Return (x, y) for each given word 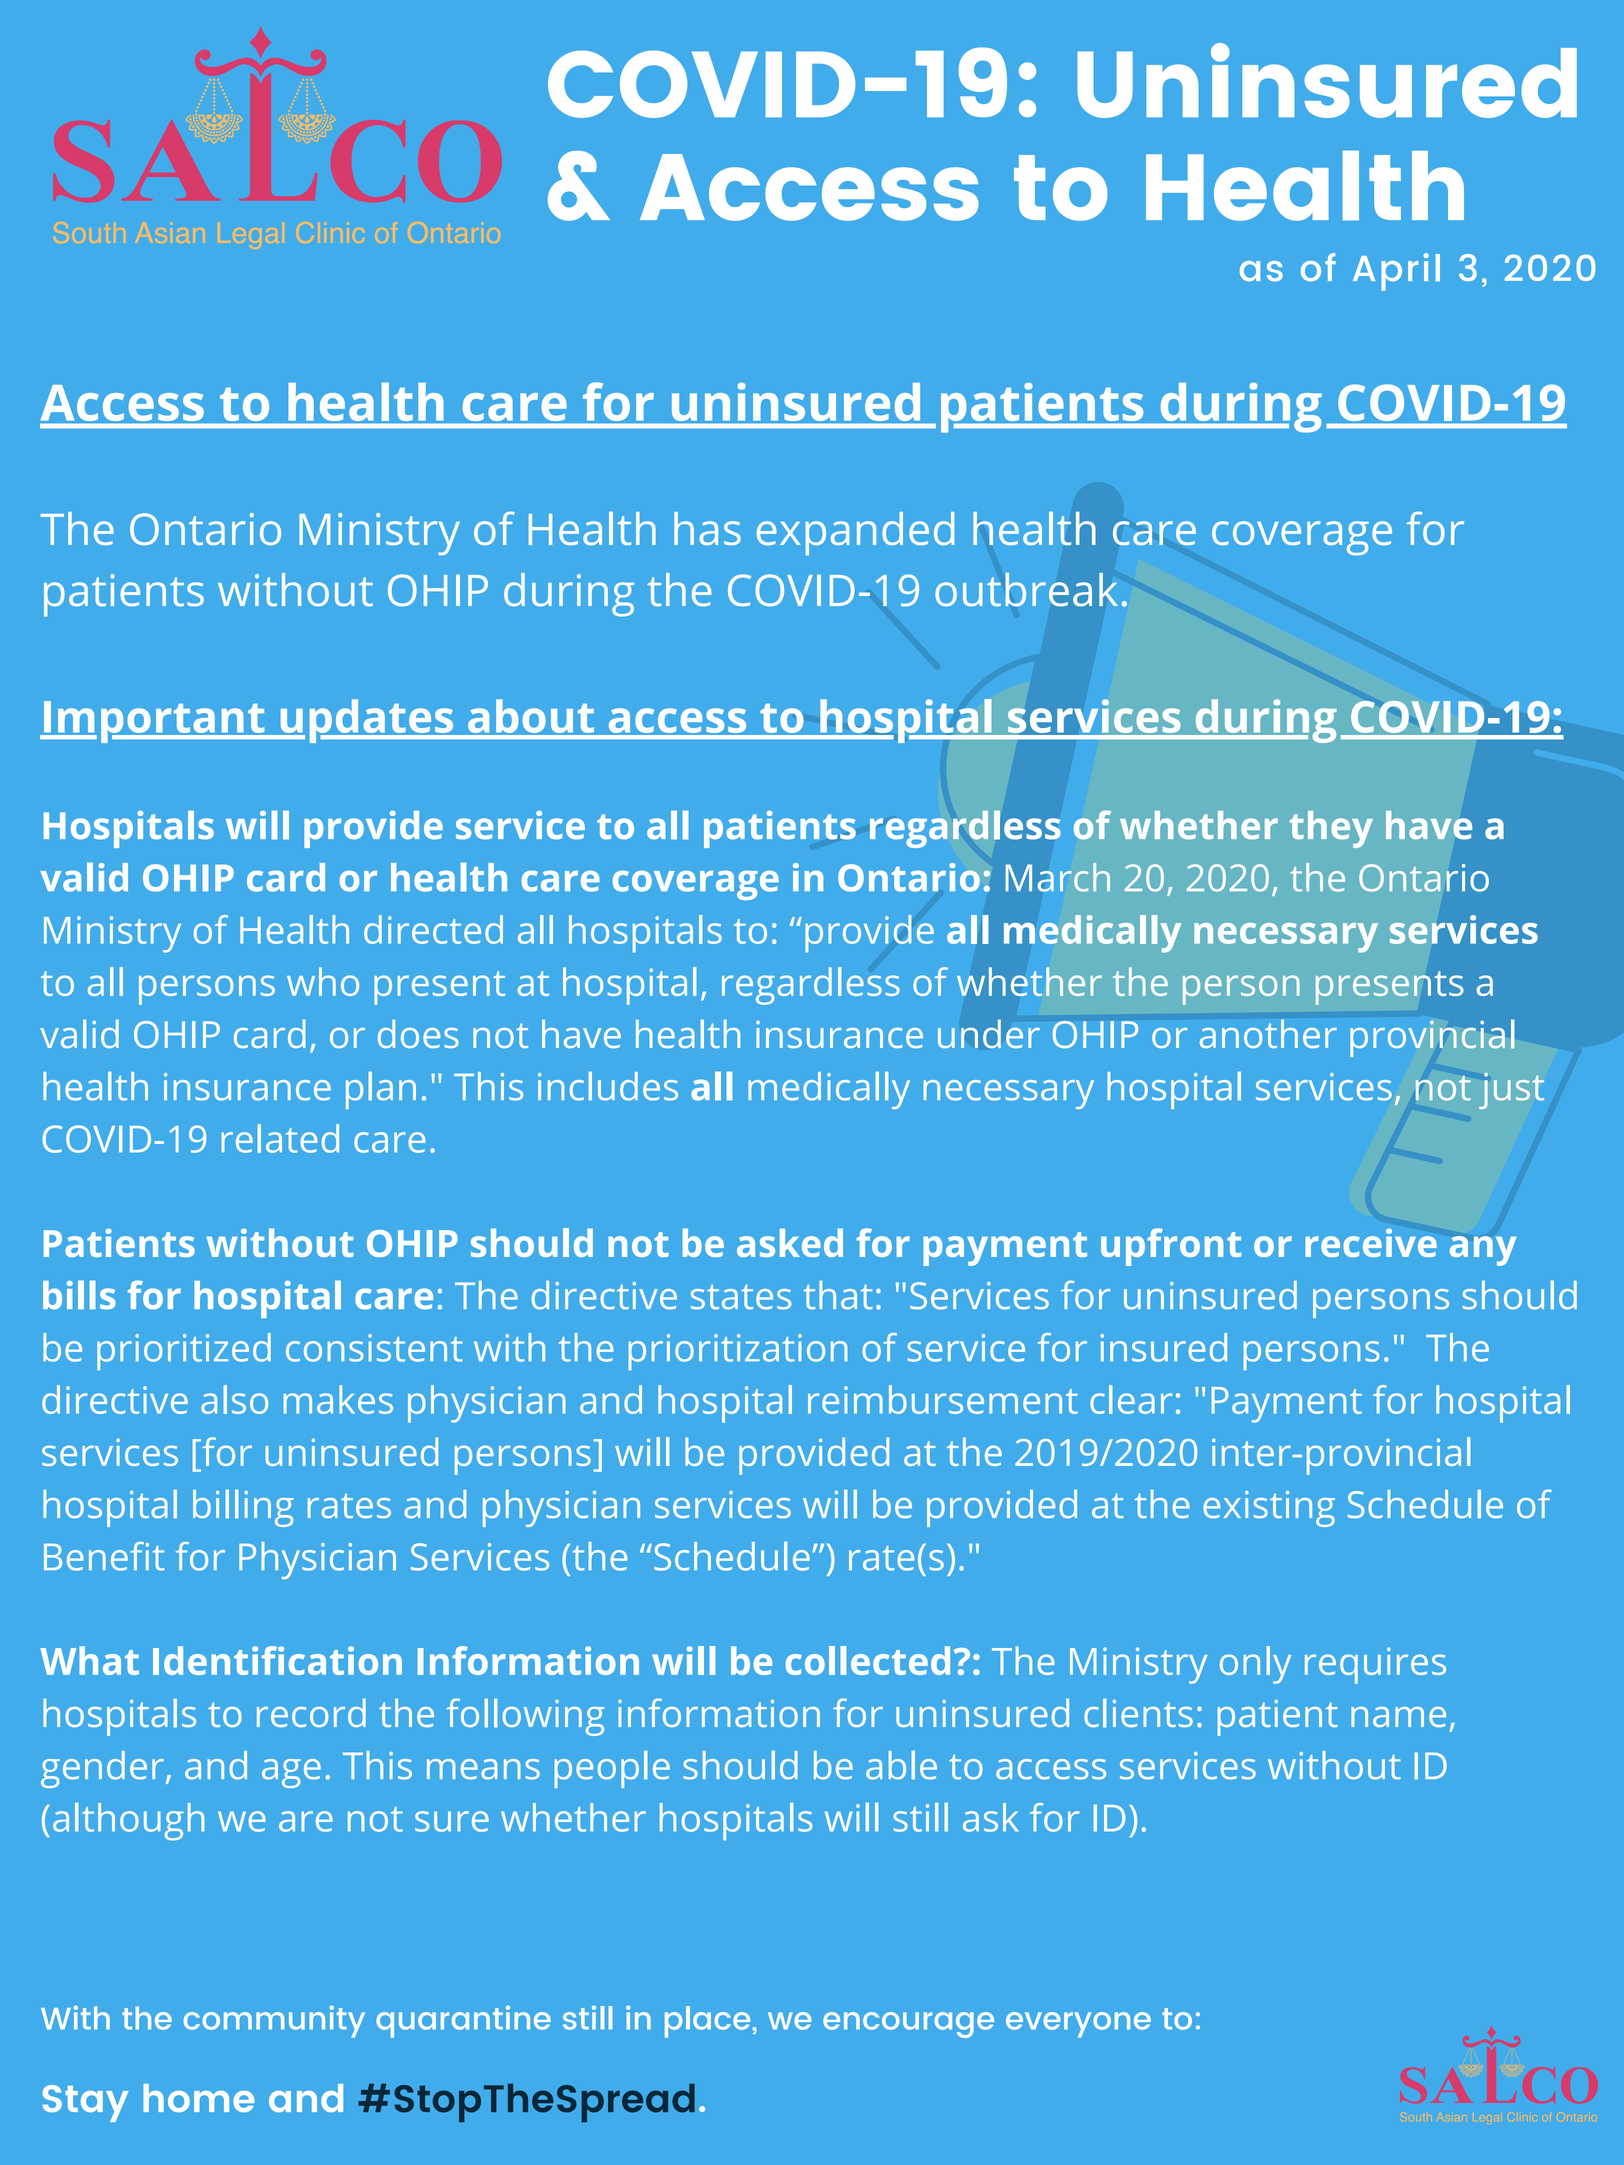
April (1396, 272)
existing (1269, 1509)
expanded (855, 534)
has (707, 528)
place (707, 2022)
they (1331, 829)
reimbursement (943, 1399)
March (1058, 877)
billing (243, 1508)
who (323, 981)
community (274, 2021)
